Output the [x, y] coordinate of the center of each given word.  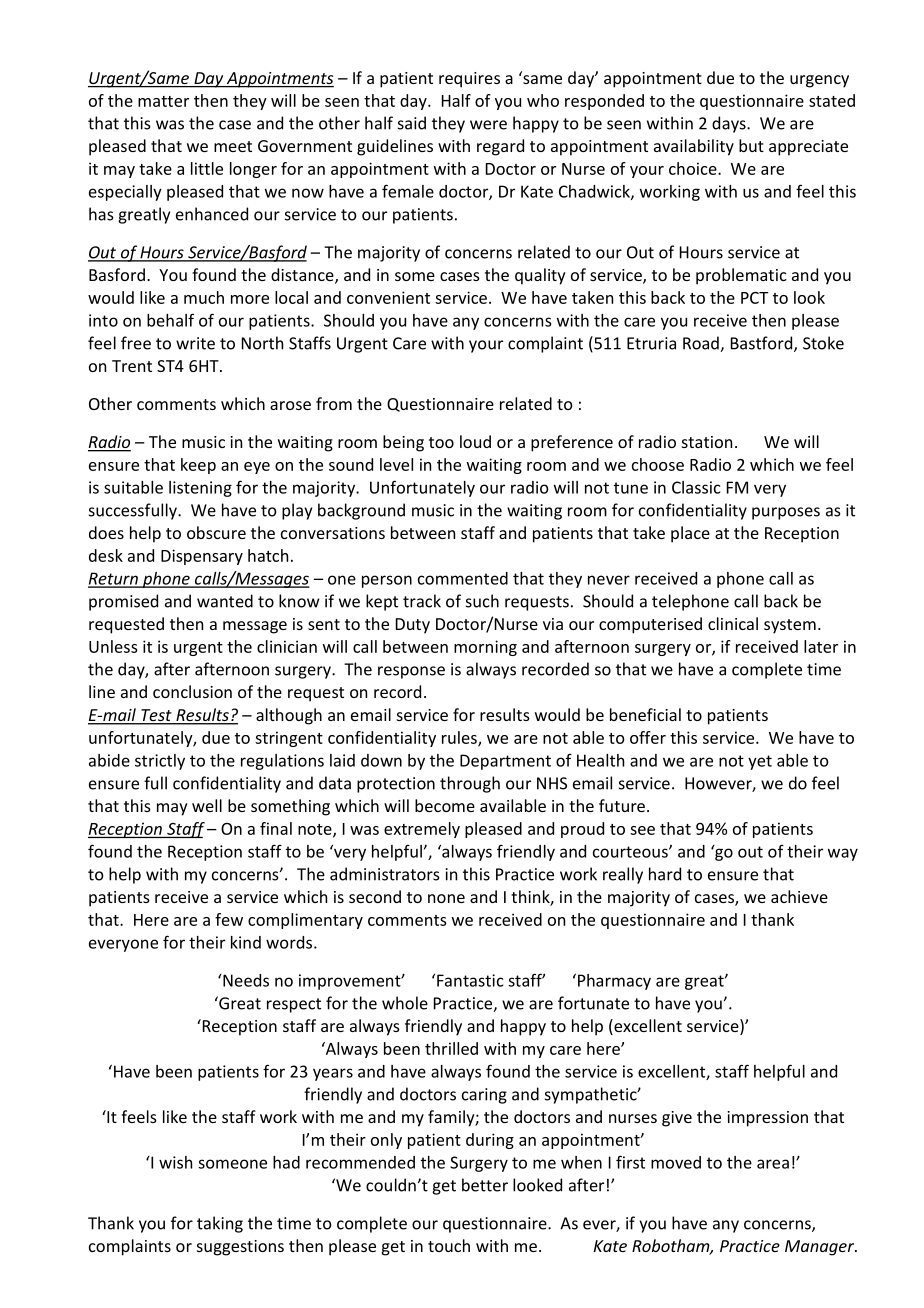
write [195, 343]
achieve [799, 896]
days [730, 124]
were [488, 125]
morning [485, 648]
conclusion [192, 691]
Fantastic [470, 980]
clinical [733, 623]
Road [702, 344]
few [229, 919]
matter [163, 101]
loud [475, 441]
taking [220, 1224]
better [485, 1185]
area [773, 1164]
